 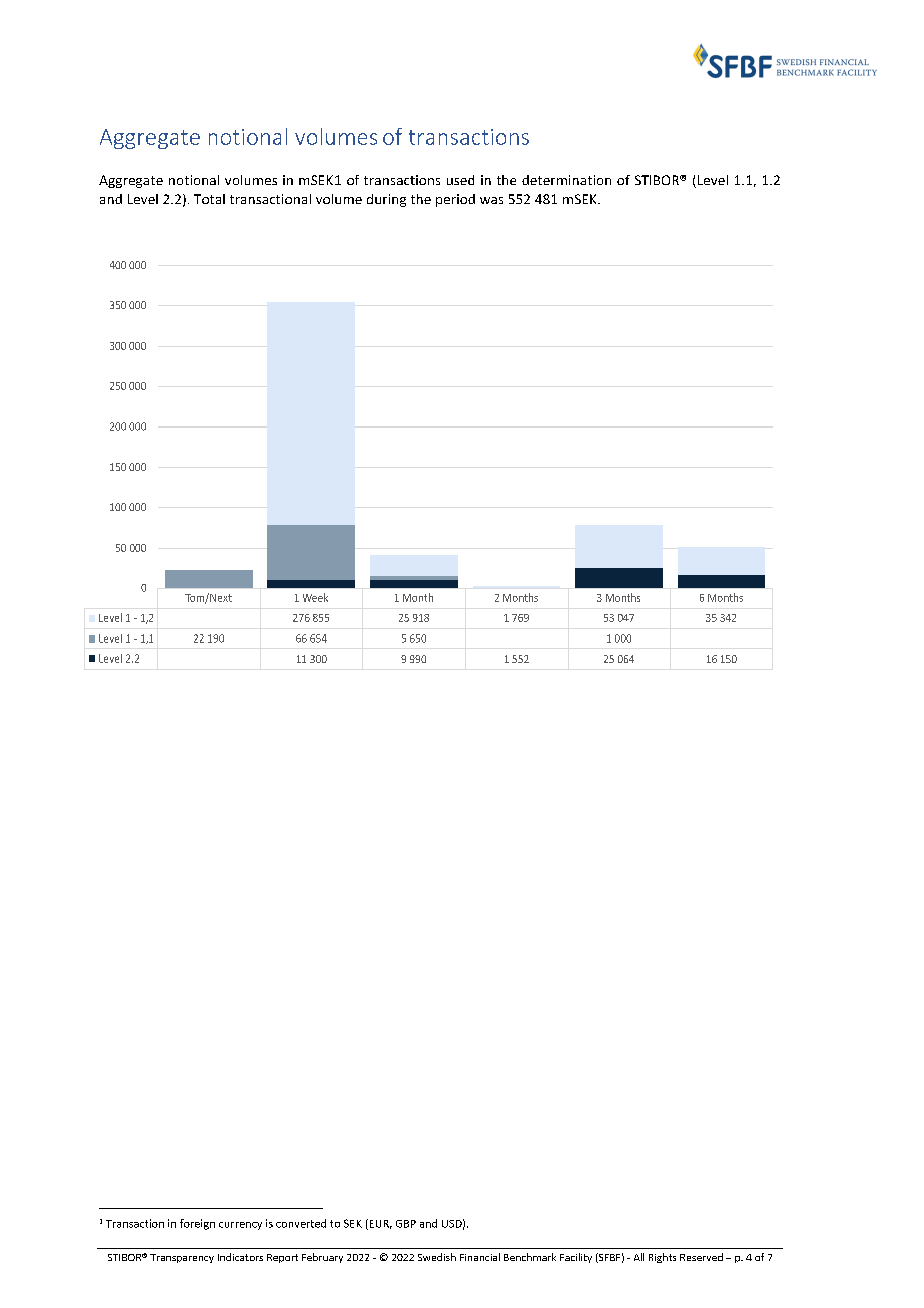 What do you see at coordinates (240, 1226) in the screenshot?
I see `currency` at bounding box center [240, 1226].
